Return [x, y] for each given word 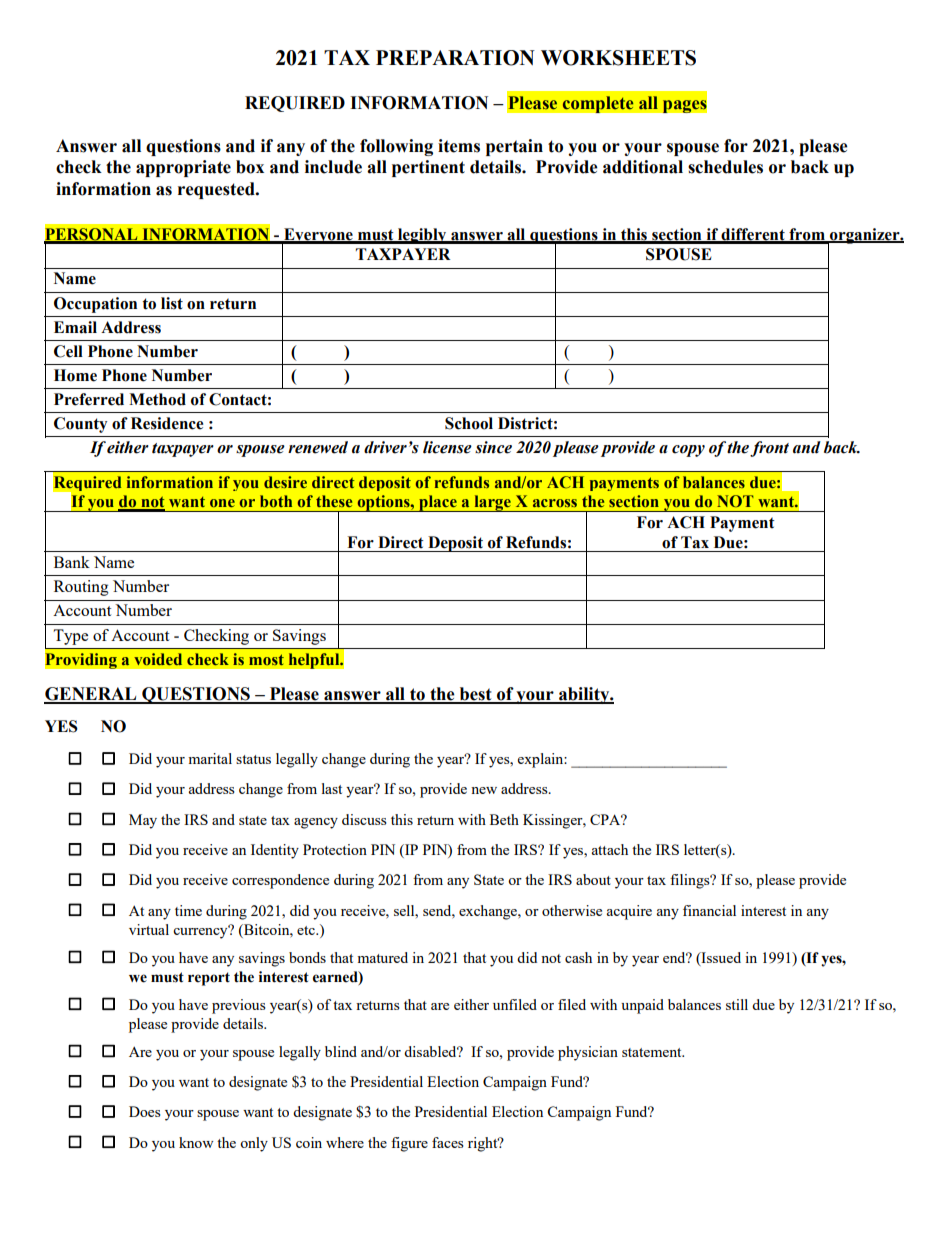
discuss [364, 819]
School [469, 423]
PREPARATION [455, 58]
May [143, 821]
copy [688, 451]
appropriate [183, 168]
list [172, 303]
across [555, 503]
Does [145, 1111]
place [438, 503]
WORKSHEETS [618, 58]
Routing [81, 588]
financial [709, 910]
